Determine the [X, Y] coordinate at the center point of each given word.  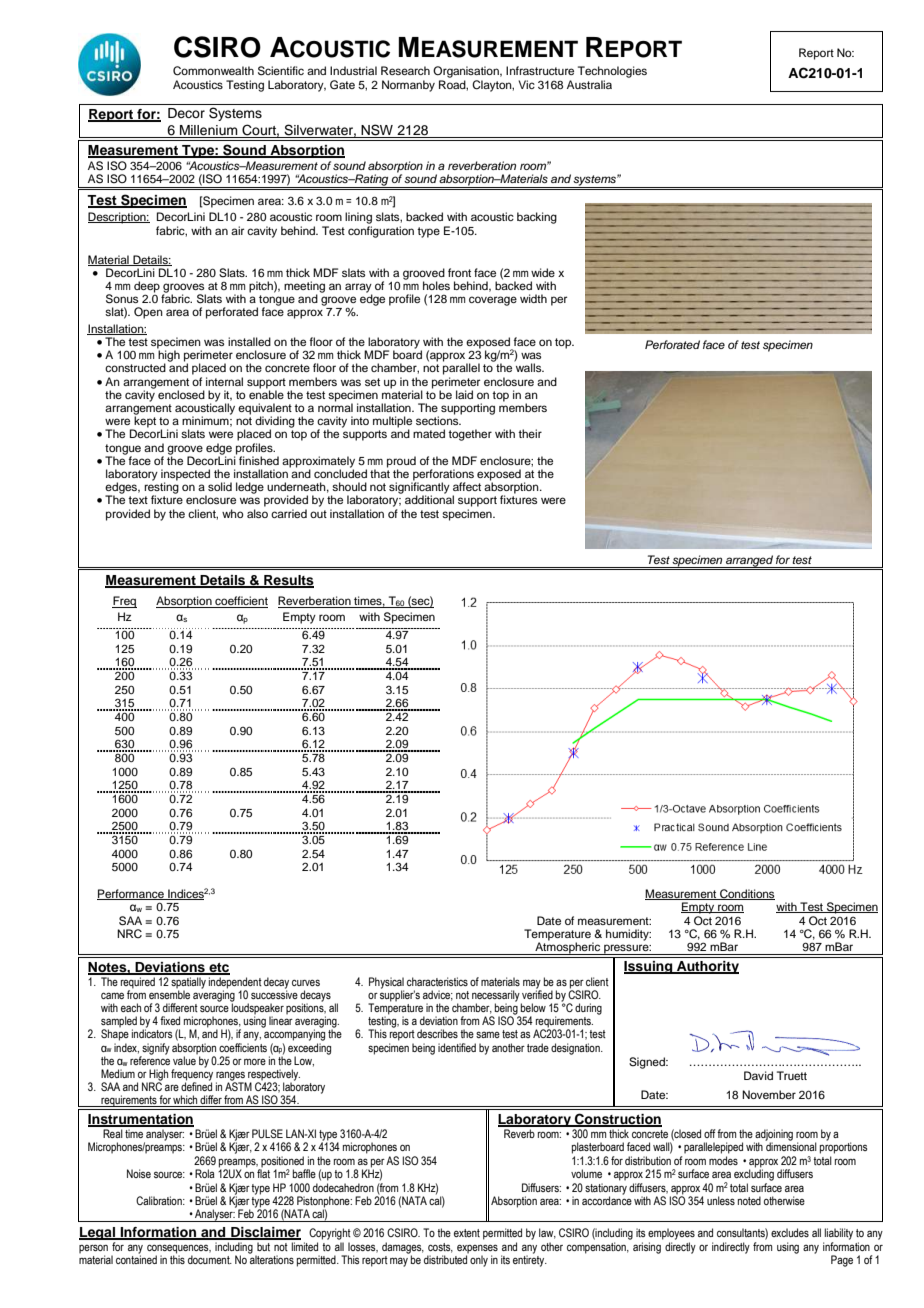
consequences [179, 1250]
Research [405, 70]
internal [224, 381]
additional [429, 499]
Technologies [612, 72]
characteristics [437, 981]
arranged [749, 561]
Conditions [746, 894]
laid [464, 394]
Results [288, 581]
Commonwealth [213, 71]
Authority [707, 967]
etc [218, 968]
